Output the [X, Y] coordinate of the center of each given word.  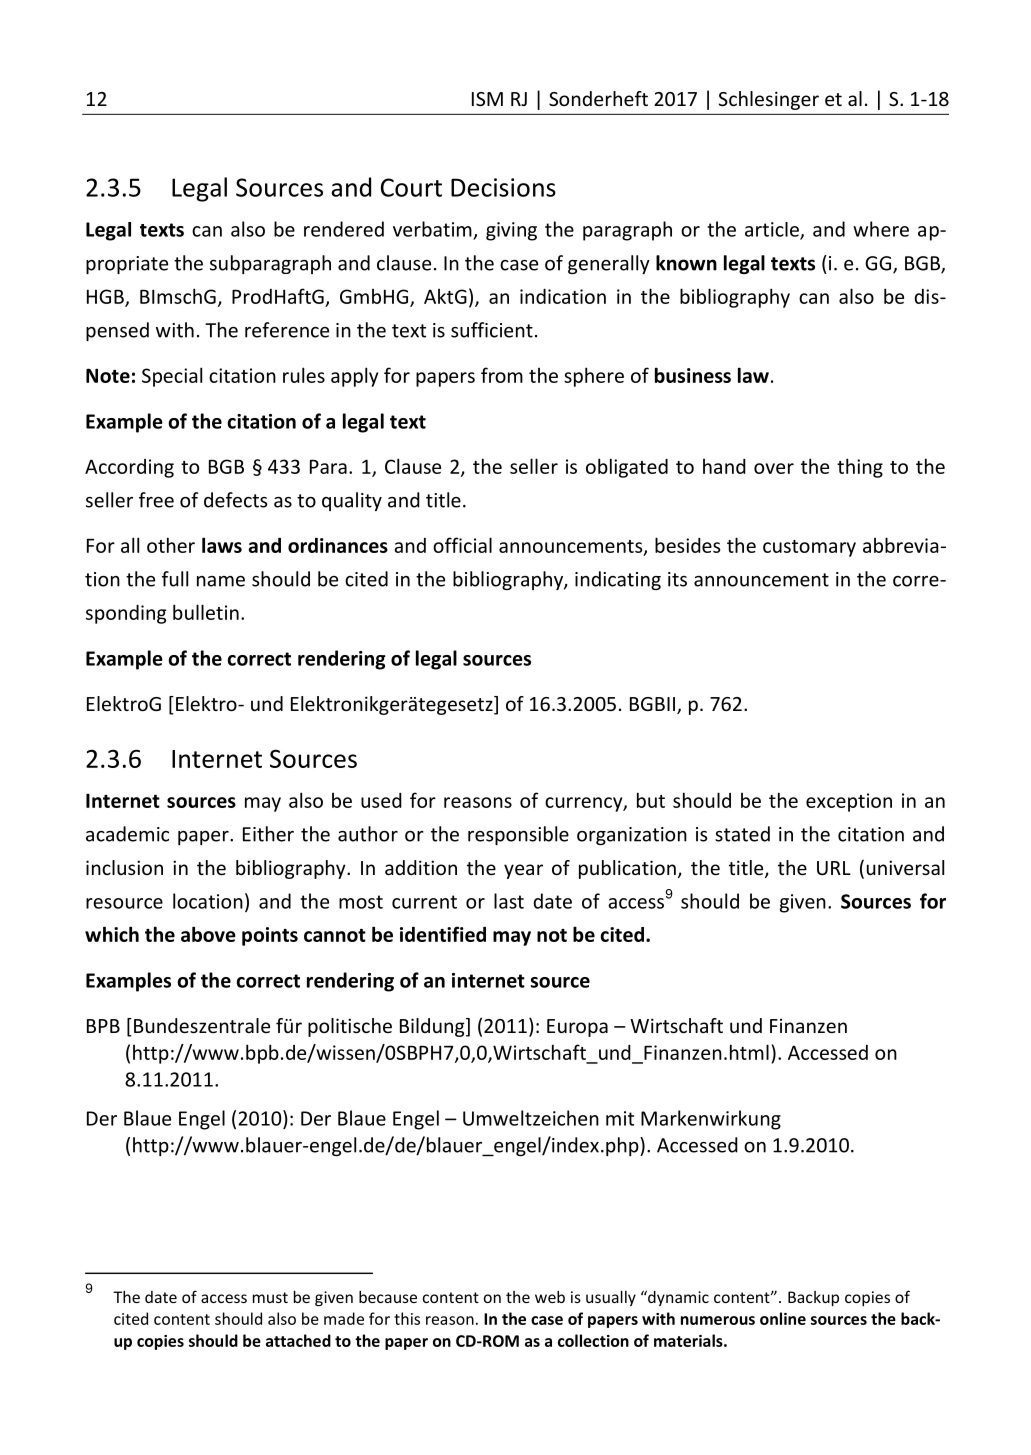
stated [742, 834]
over [774, 468]
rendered [344, 229]
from [502, 375]
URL [834, 868]
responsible [518, 835]
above [208, 934]
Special [172, 377]
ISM [487, 99]
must [270, 1297]
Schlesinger [768, 100]
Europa [577, 1028]
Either [268, 834]
